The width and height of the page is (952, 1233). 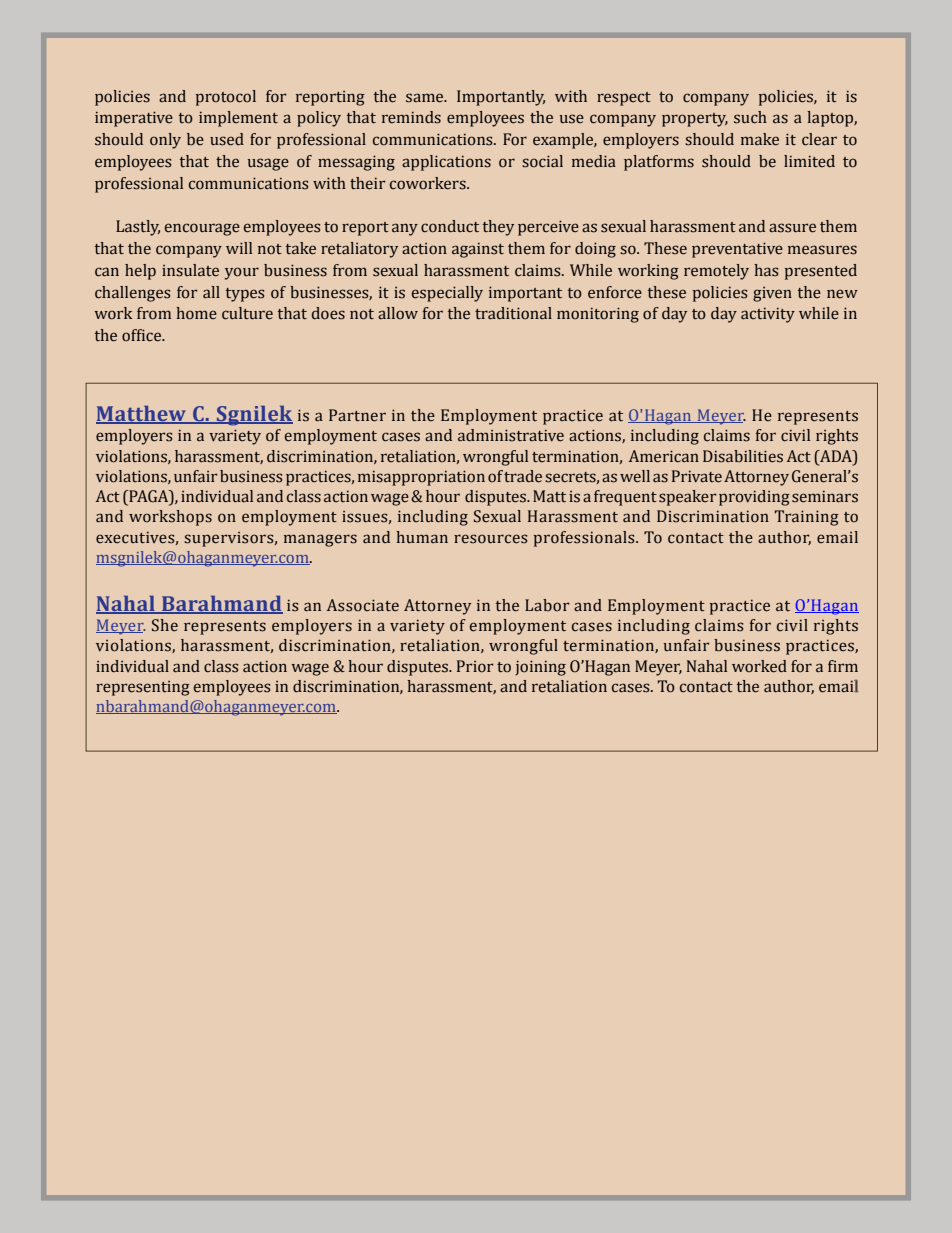 I want to click on firm, so click(x=843, y=666).
